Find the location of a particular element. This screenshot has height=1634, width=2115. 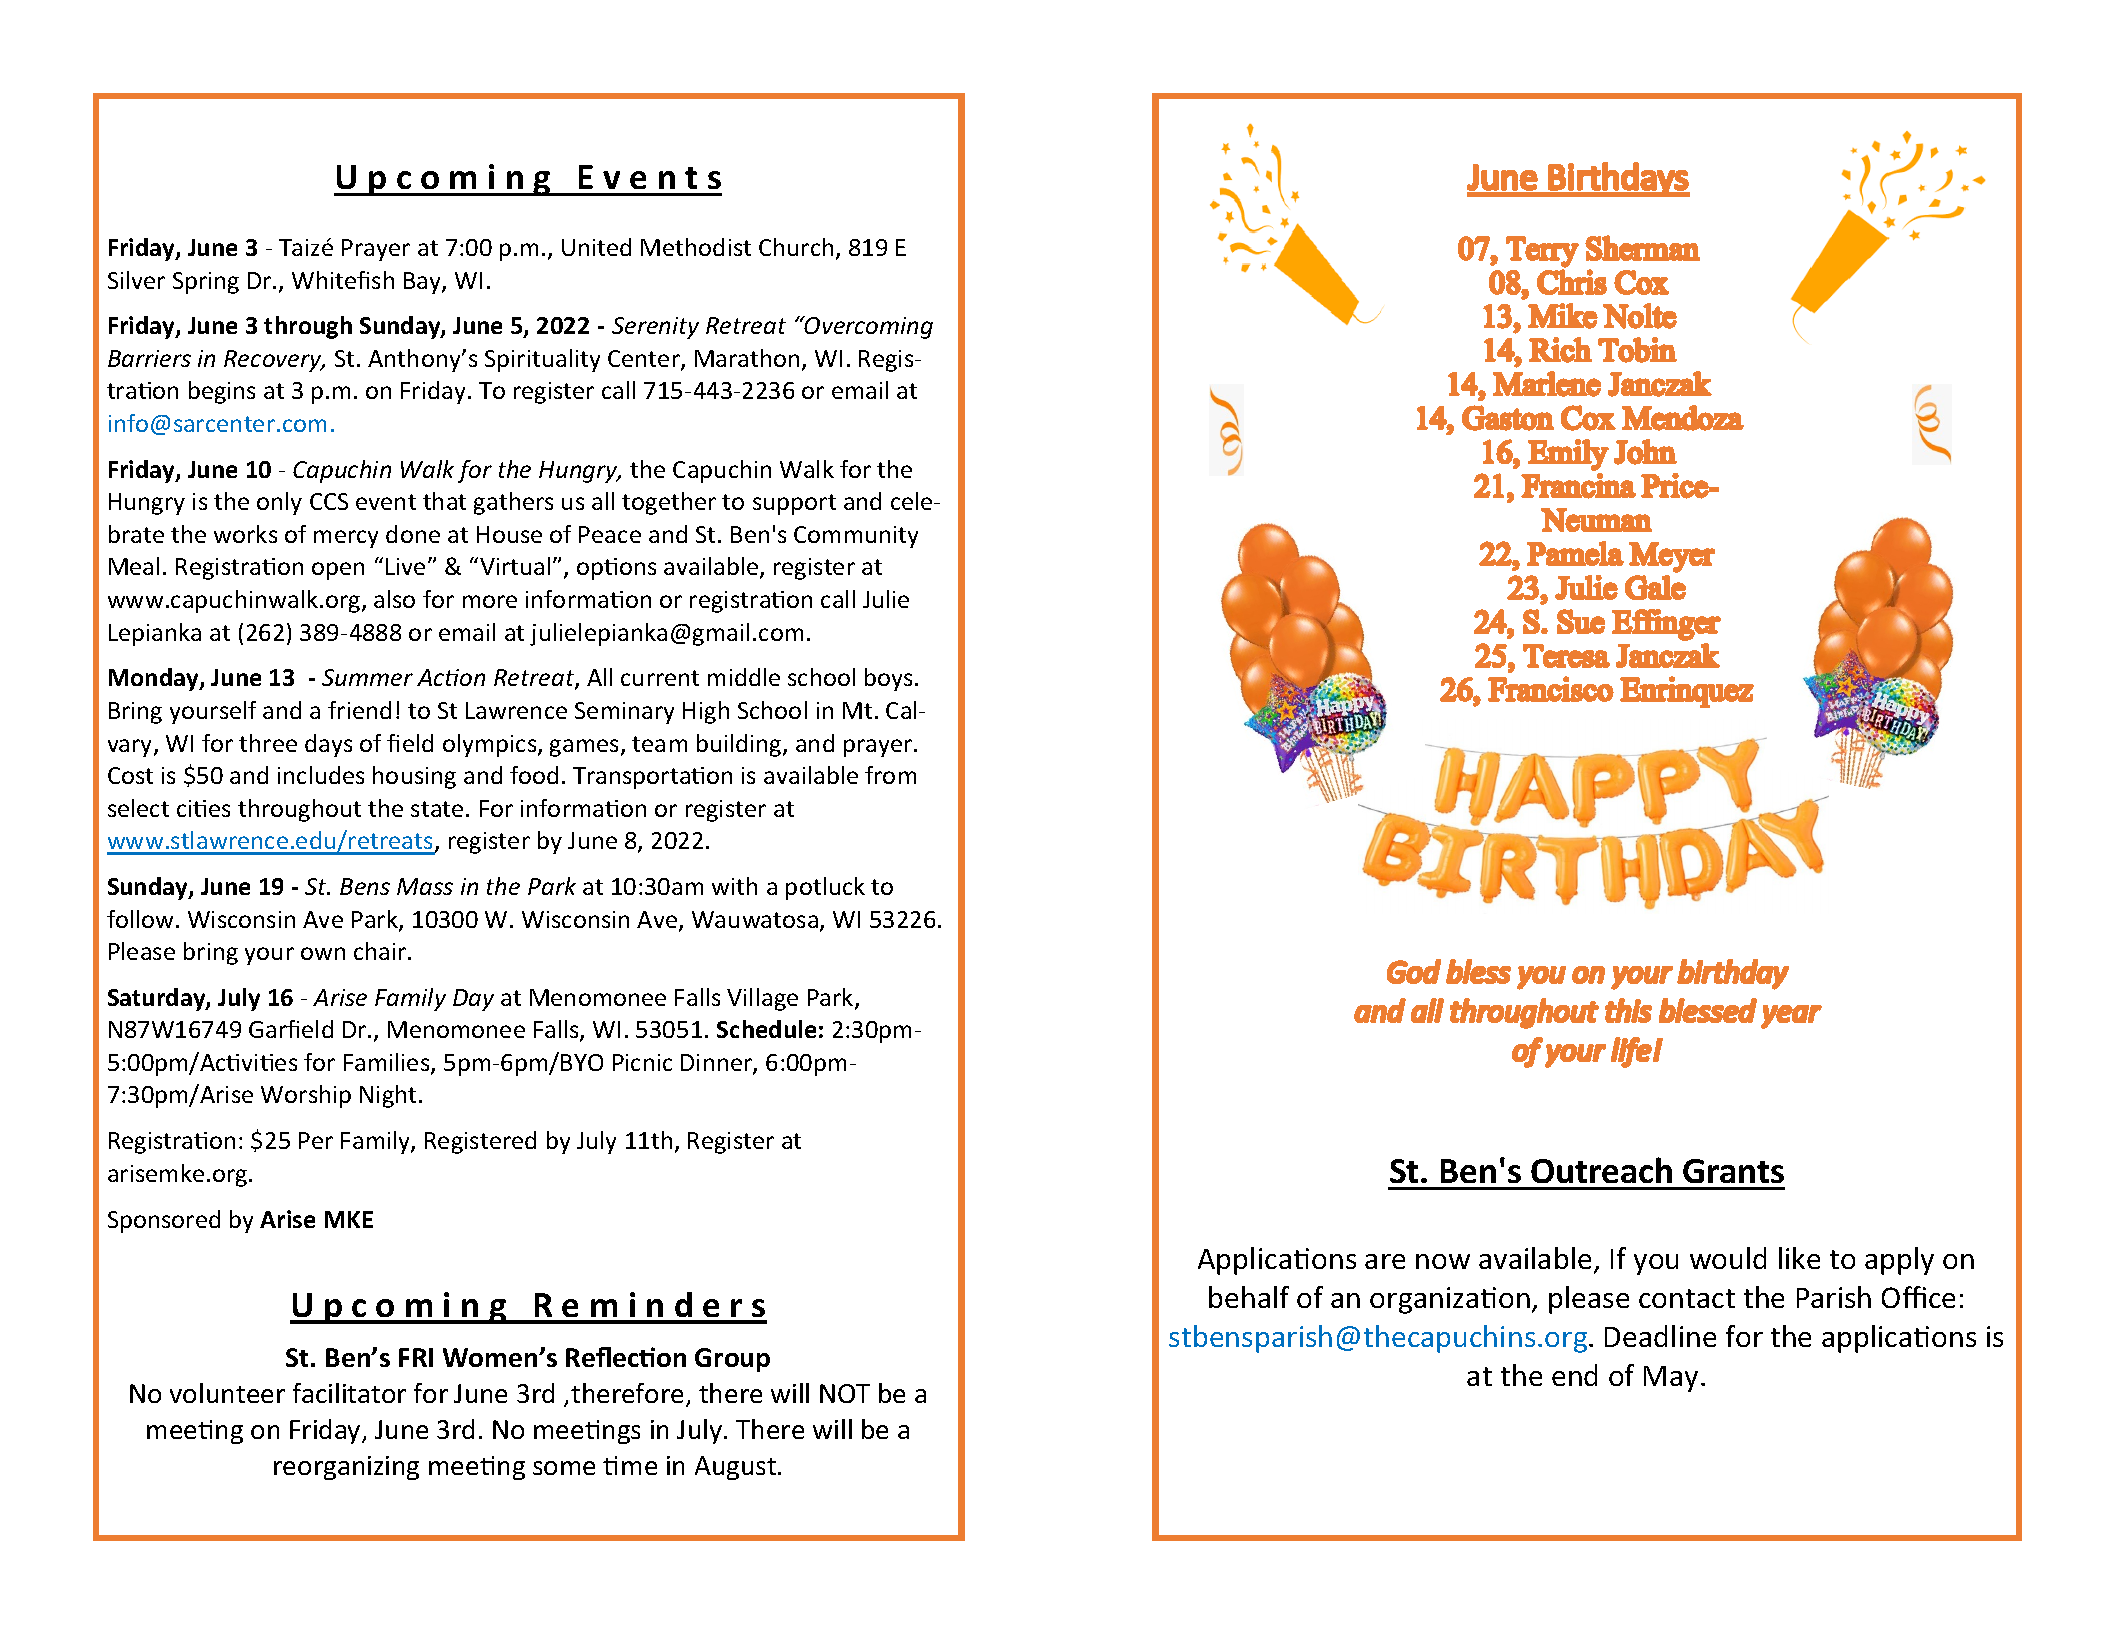

Overcoming is located at coordinates (868, 327).
